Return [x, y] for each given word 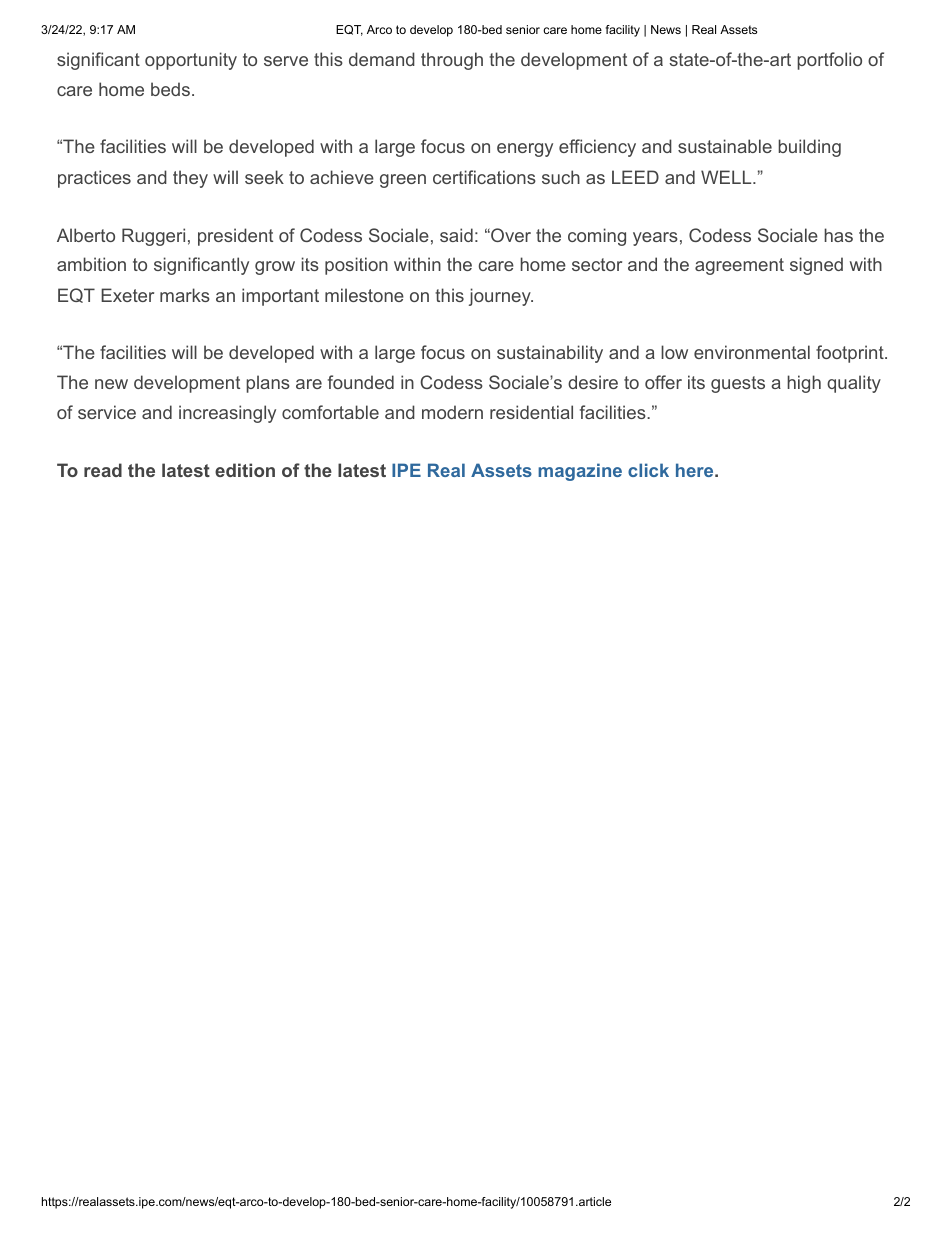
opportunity [191, 61]
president [235, 237]
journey [501, 297]
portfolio [829, 61]
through [452, 61]
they [190, 179]
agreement [739, 266]
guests [738, 384]
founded [361, 382]
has [838, 235]
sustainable [725, 146]
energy [525, 150]
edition [245, 470]
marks [185, 295]
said [456, 235]
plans [268, 384]
